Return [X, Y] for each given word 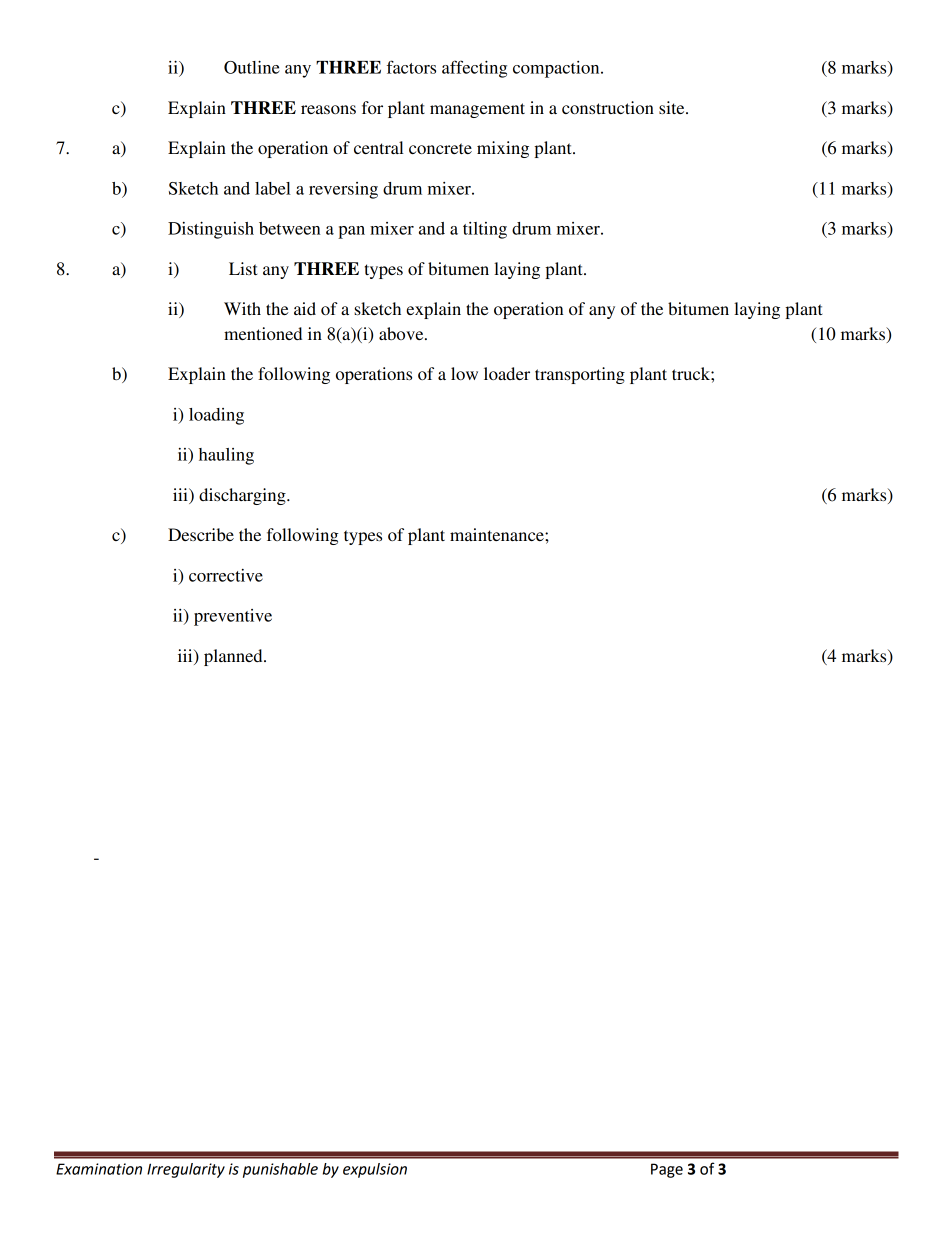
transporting [580, 375]
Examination [99, 1169]
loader [507, 373]
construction [608, 107]
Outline [252, 67]
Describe [201, 534]
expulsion [375, 1170]
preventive [233, 617]
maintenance [498, 534]
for [372, 107]
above [402, 333]
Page [667, 1170]
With [242, 308]
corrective [226, 575]
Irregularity [186, 1170]
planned [234, 657]
